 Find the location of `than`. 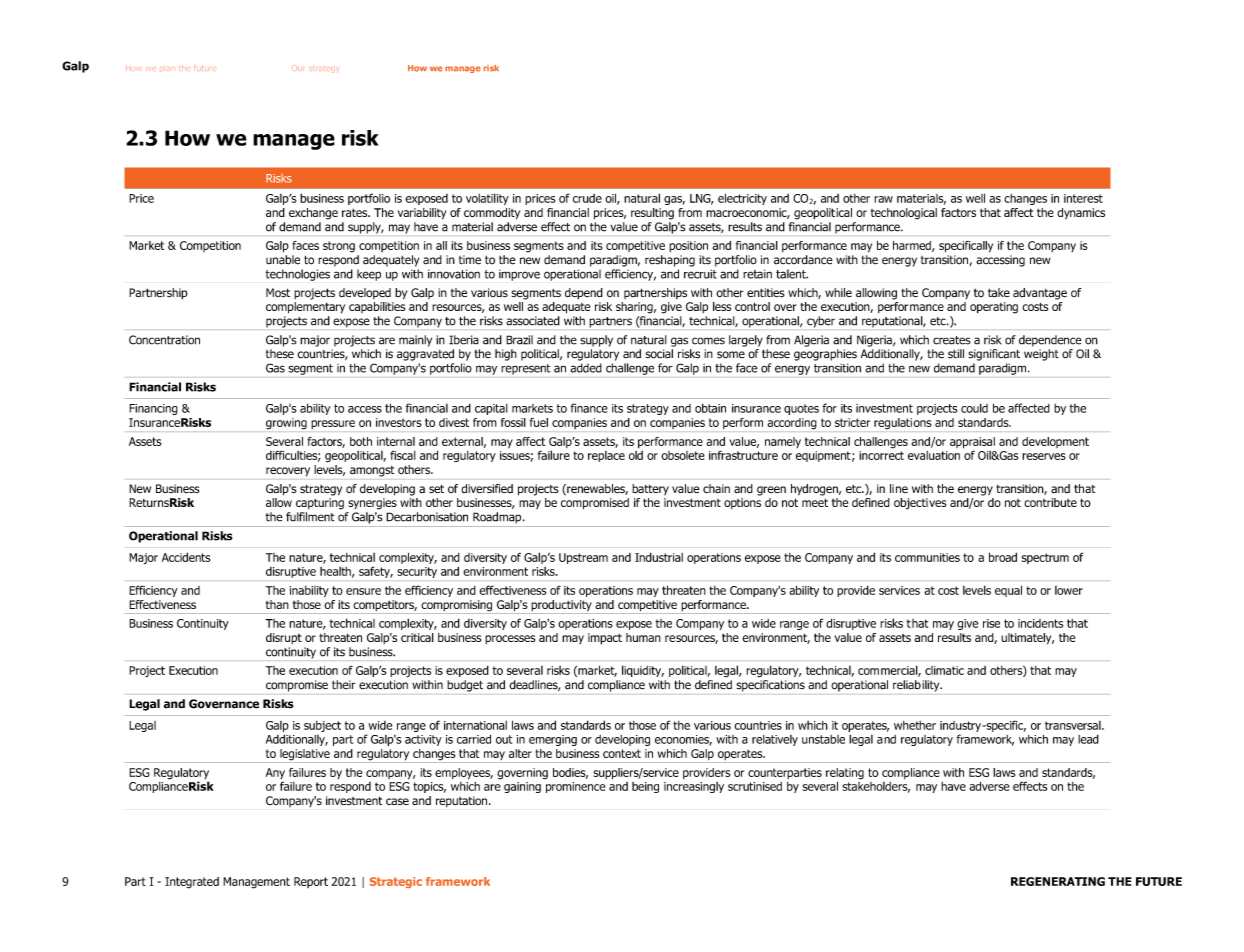

than is located at coordinates (277, 604).
